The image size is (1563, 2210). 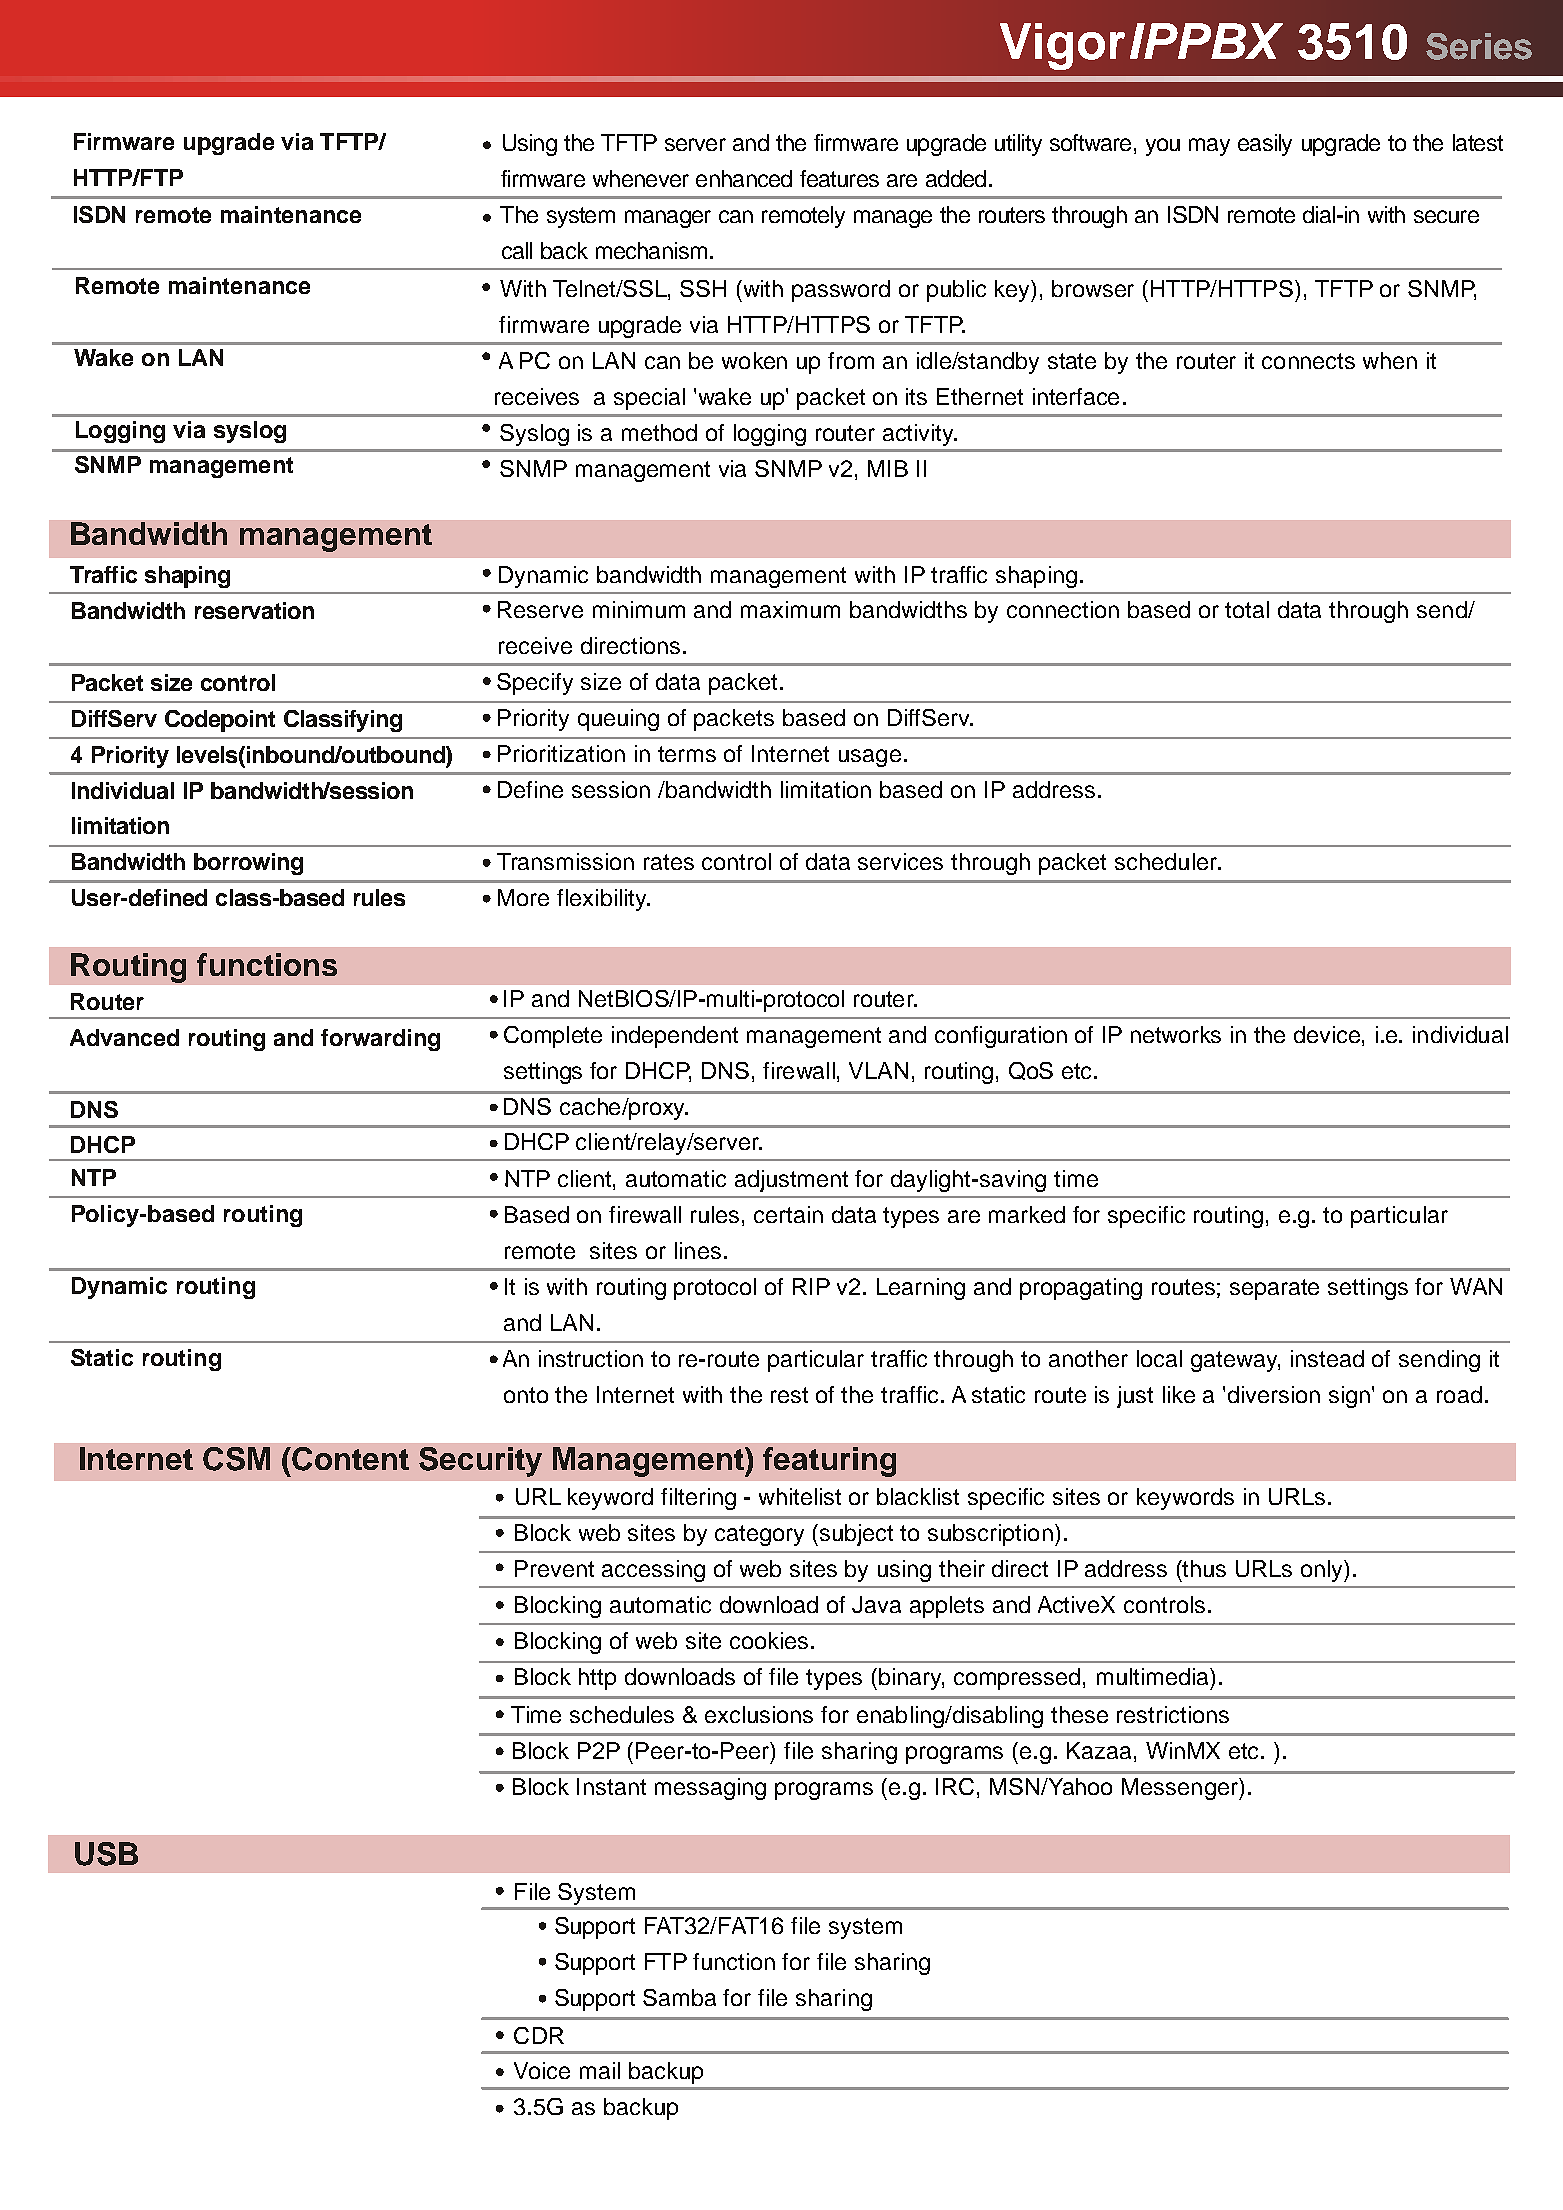 What do you see at coordinates (106, 1854) in the screenshot?
I see `USB` at bounding box center [106, 1854].
